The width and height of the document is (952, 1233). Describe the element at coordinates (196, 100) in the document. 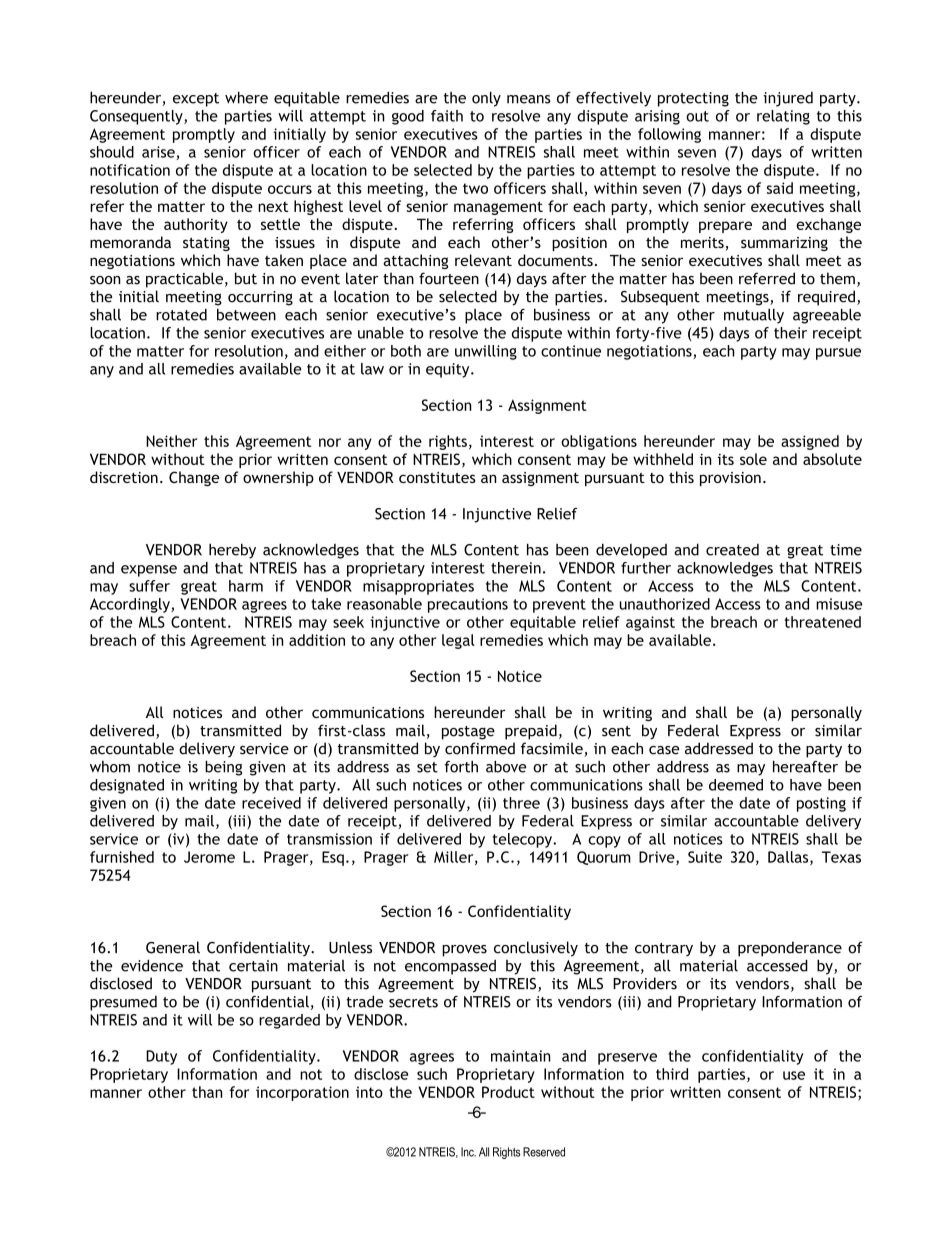

I see `except` at that location.
